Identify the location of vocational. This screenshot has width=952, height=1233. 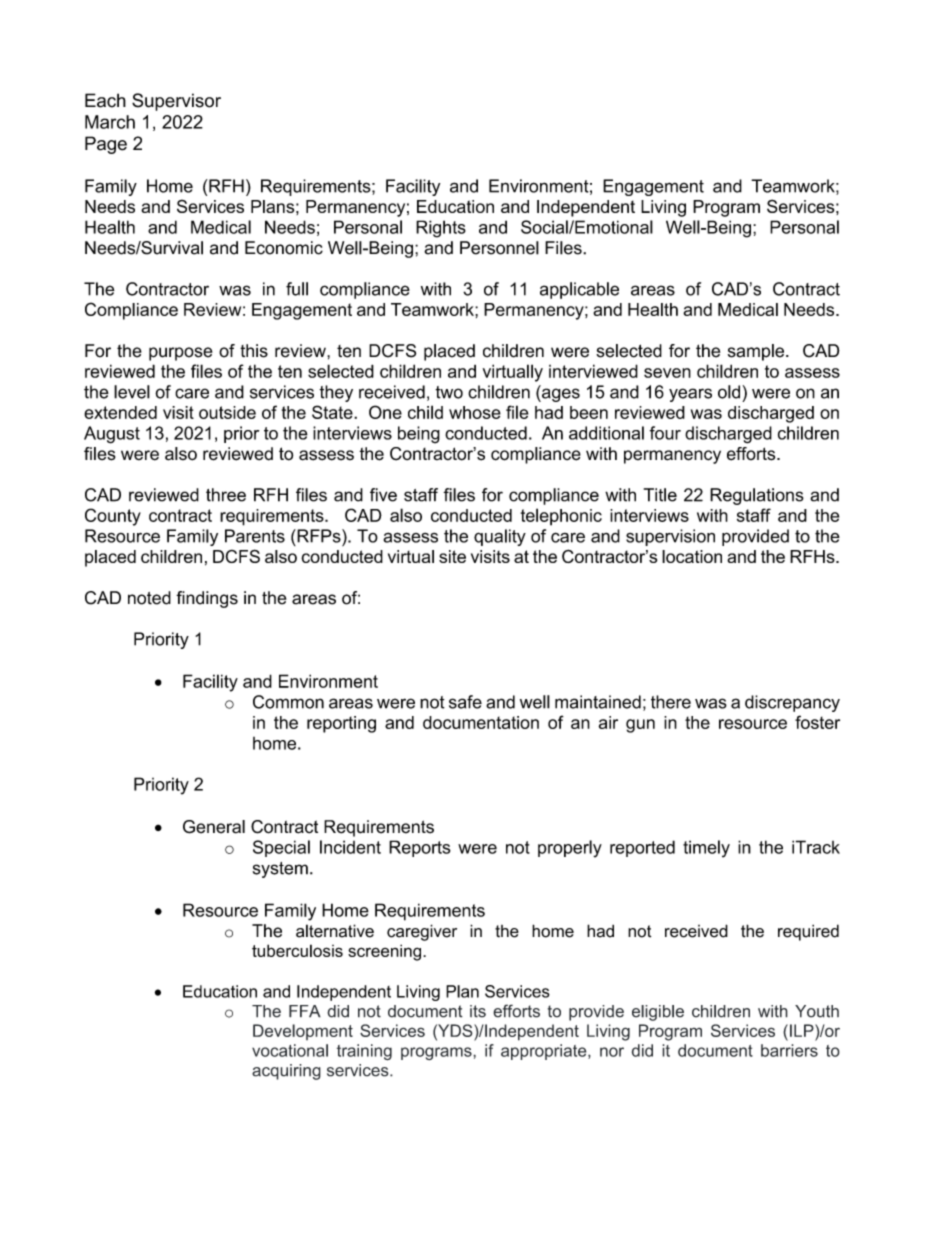
(290, 1050).
